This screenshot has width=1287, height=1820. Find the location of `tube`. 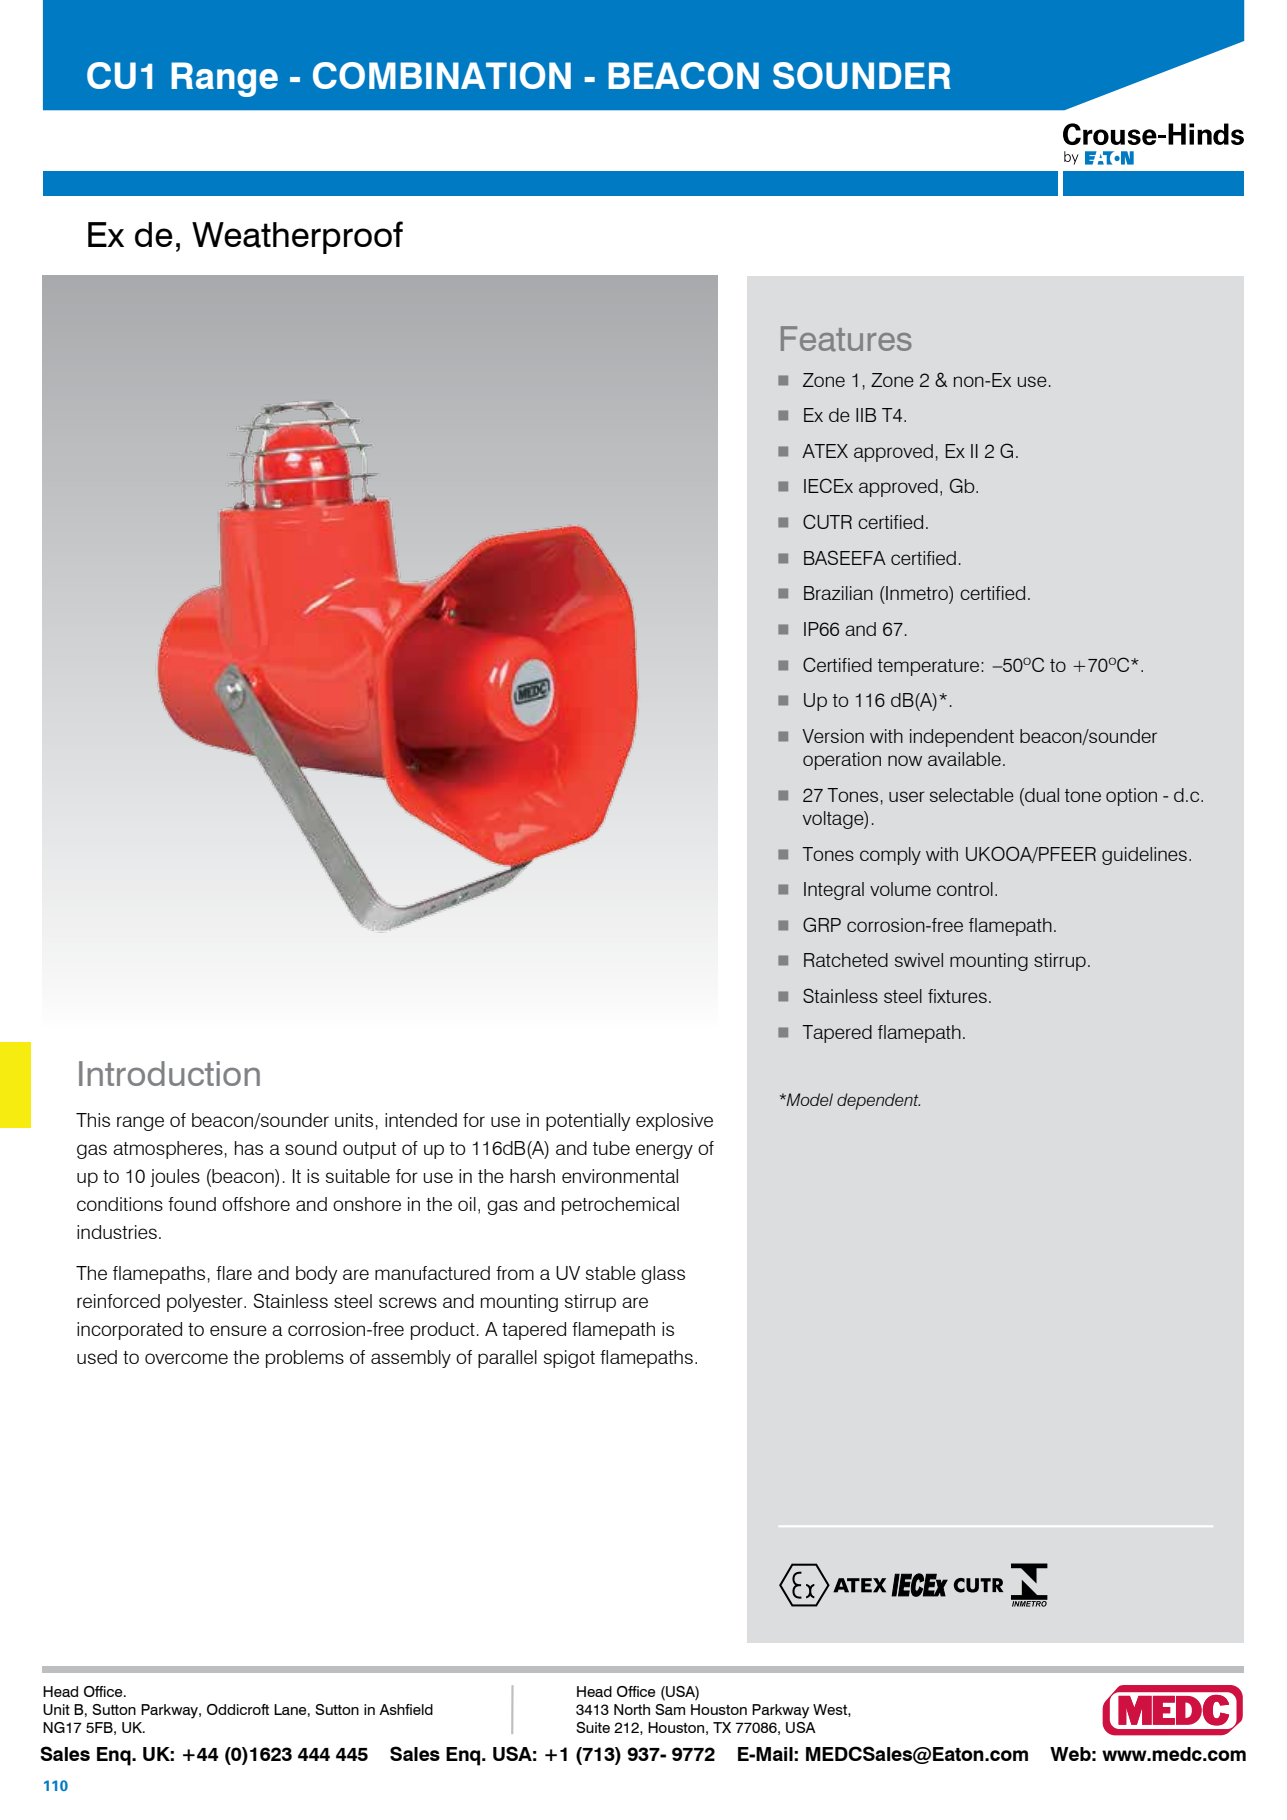

tube is located at coordinates (611, 1148).
